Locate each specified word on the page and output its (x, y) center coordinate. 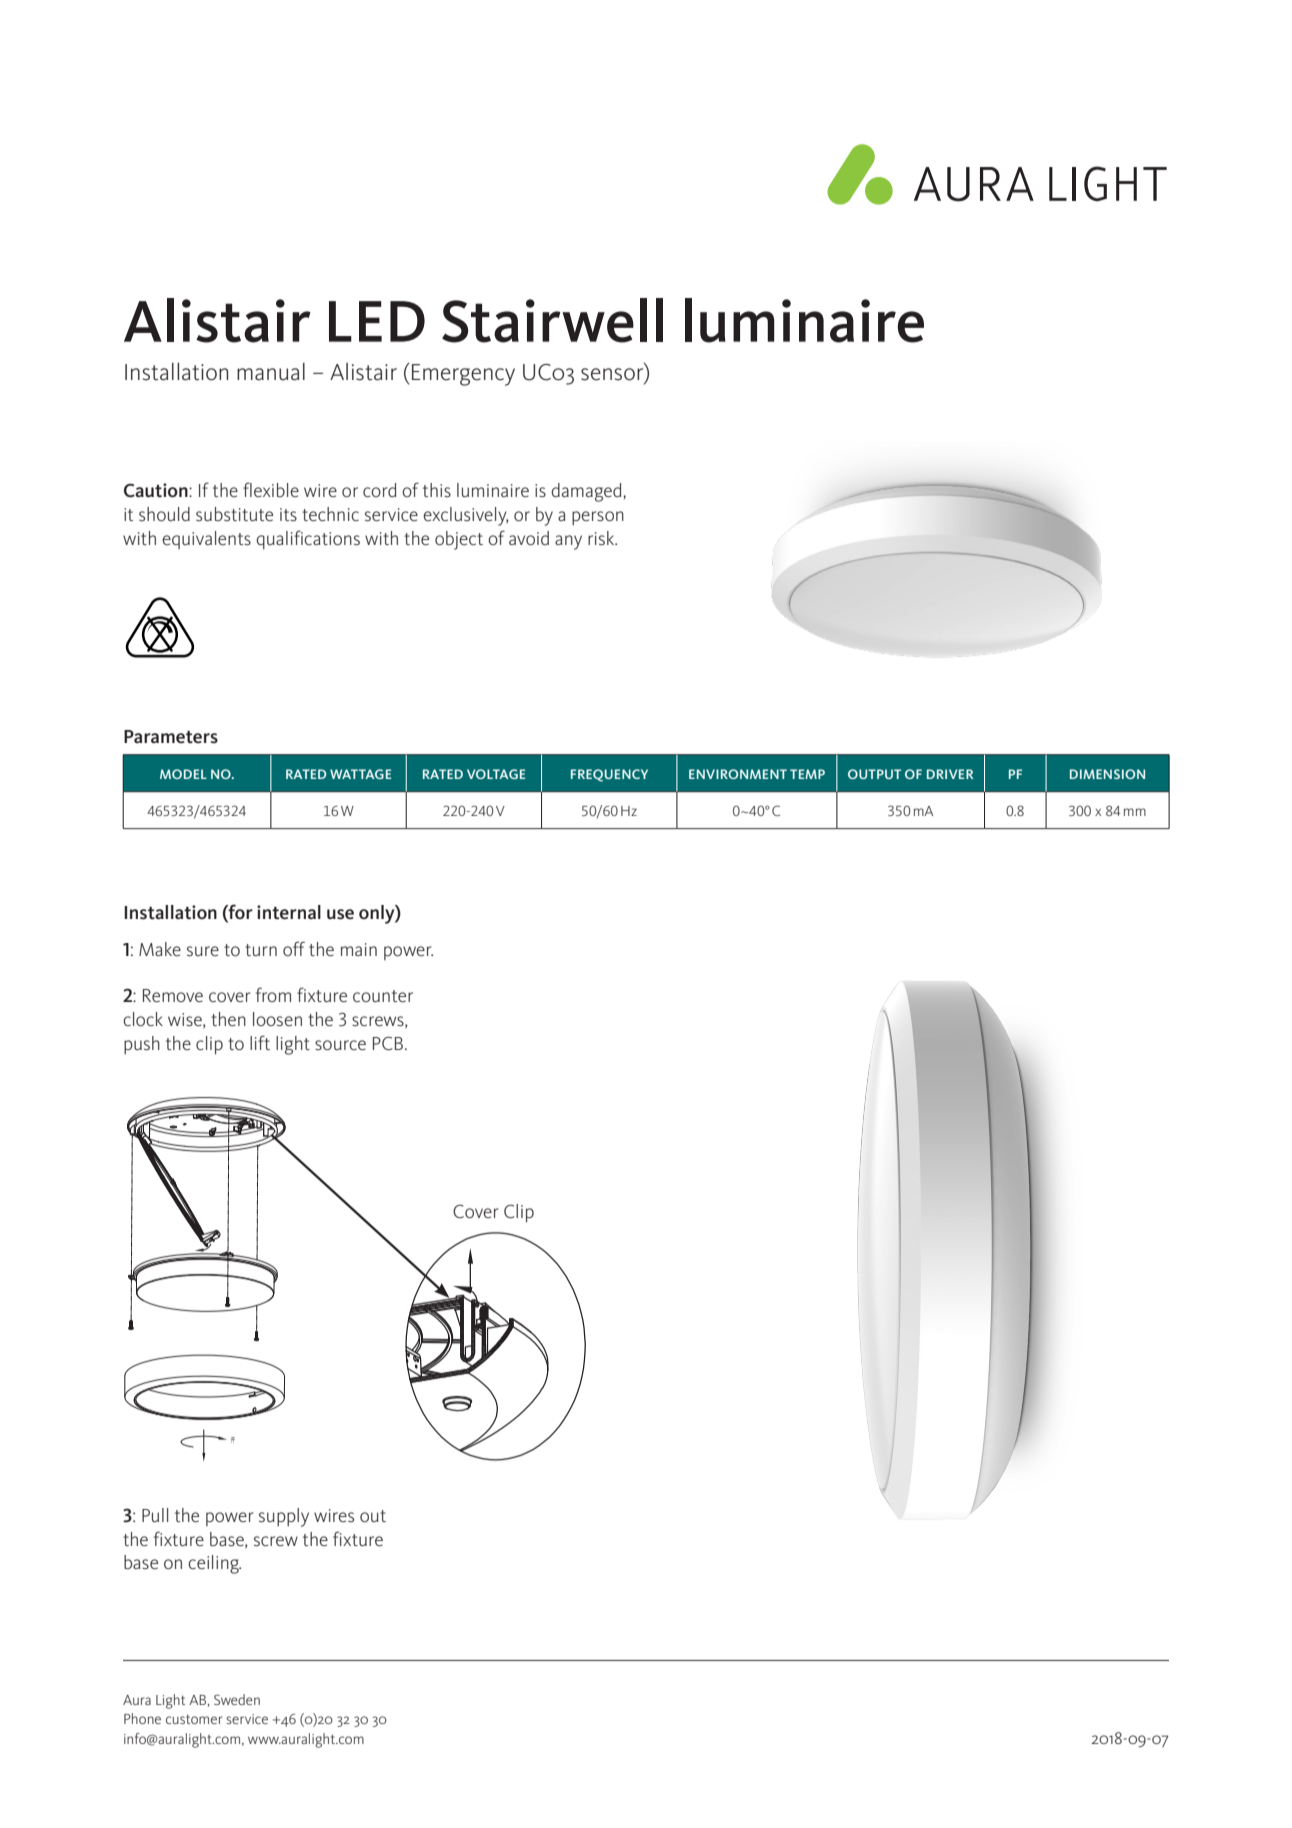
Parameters (171, 737)
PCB (389, 1043)
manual (271, 372)
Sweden (237, 1699)
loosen (277, 1019)
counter (383, 996)
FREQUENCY (609, 775)
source (340, 1045)
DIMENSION (1107, 774)
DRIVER (950, 774)
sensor (613, 375)
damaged (587, 492)
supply (284, 1517)
